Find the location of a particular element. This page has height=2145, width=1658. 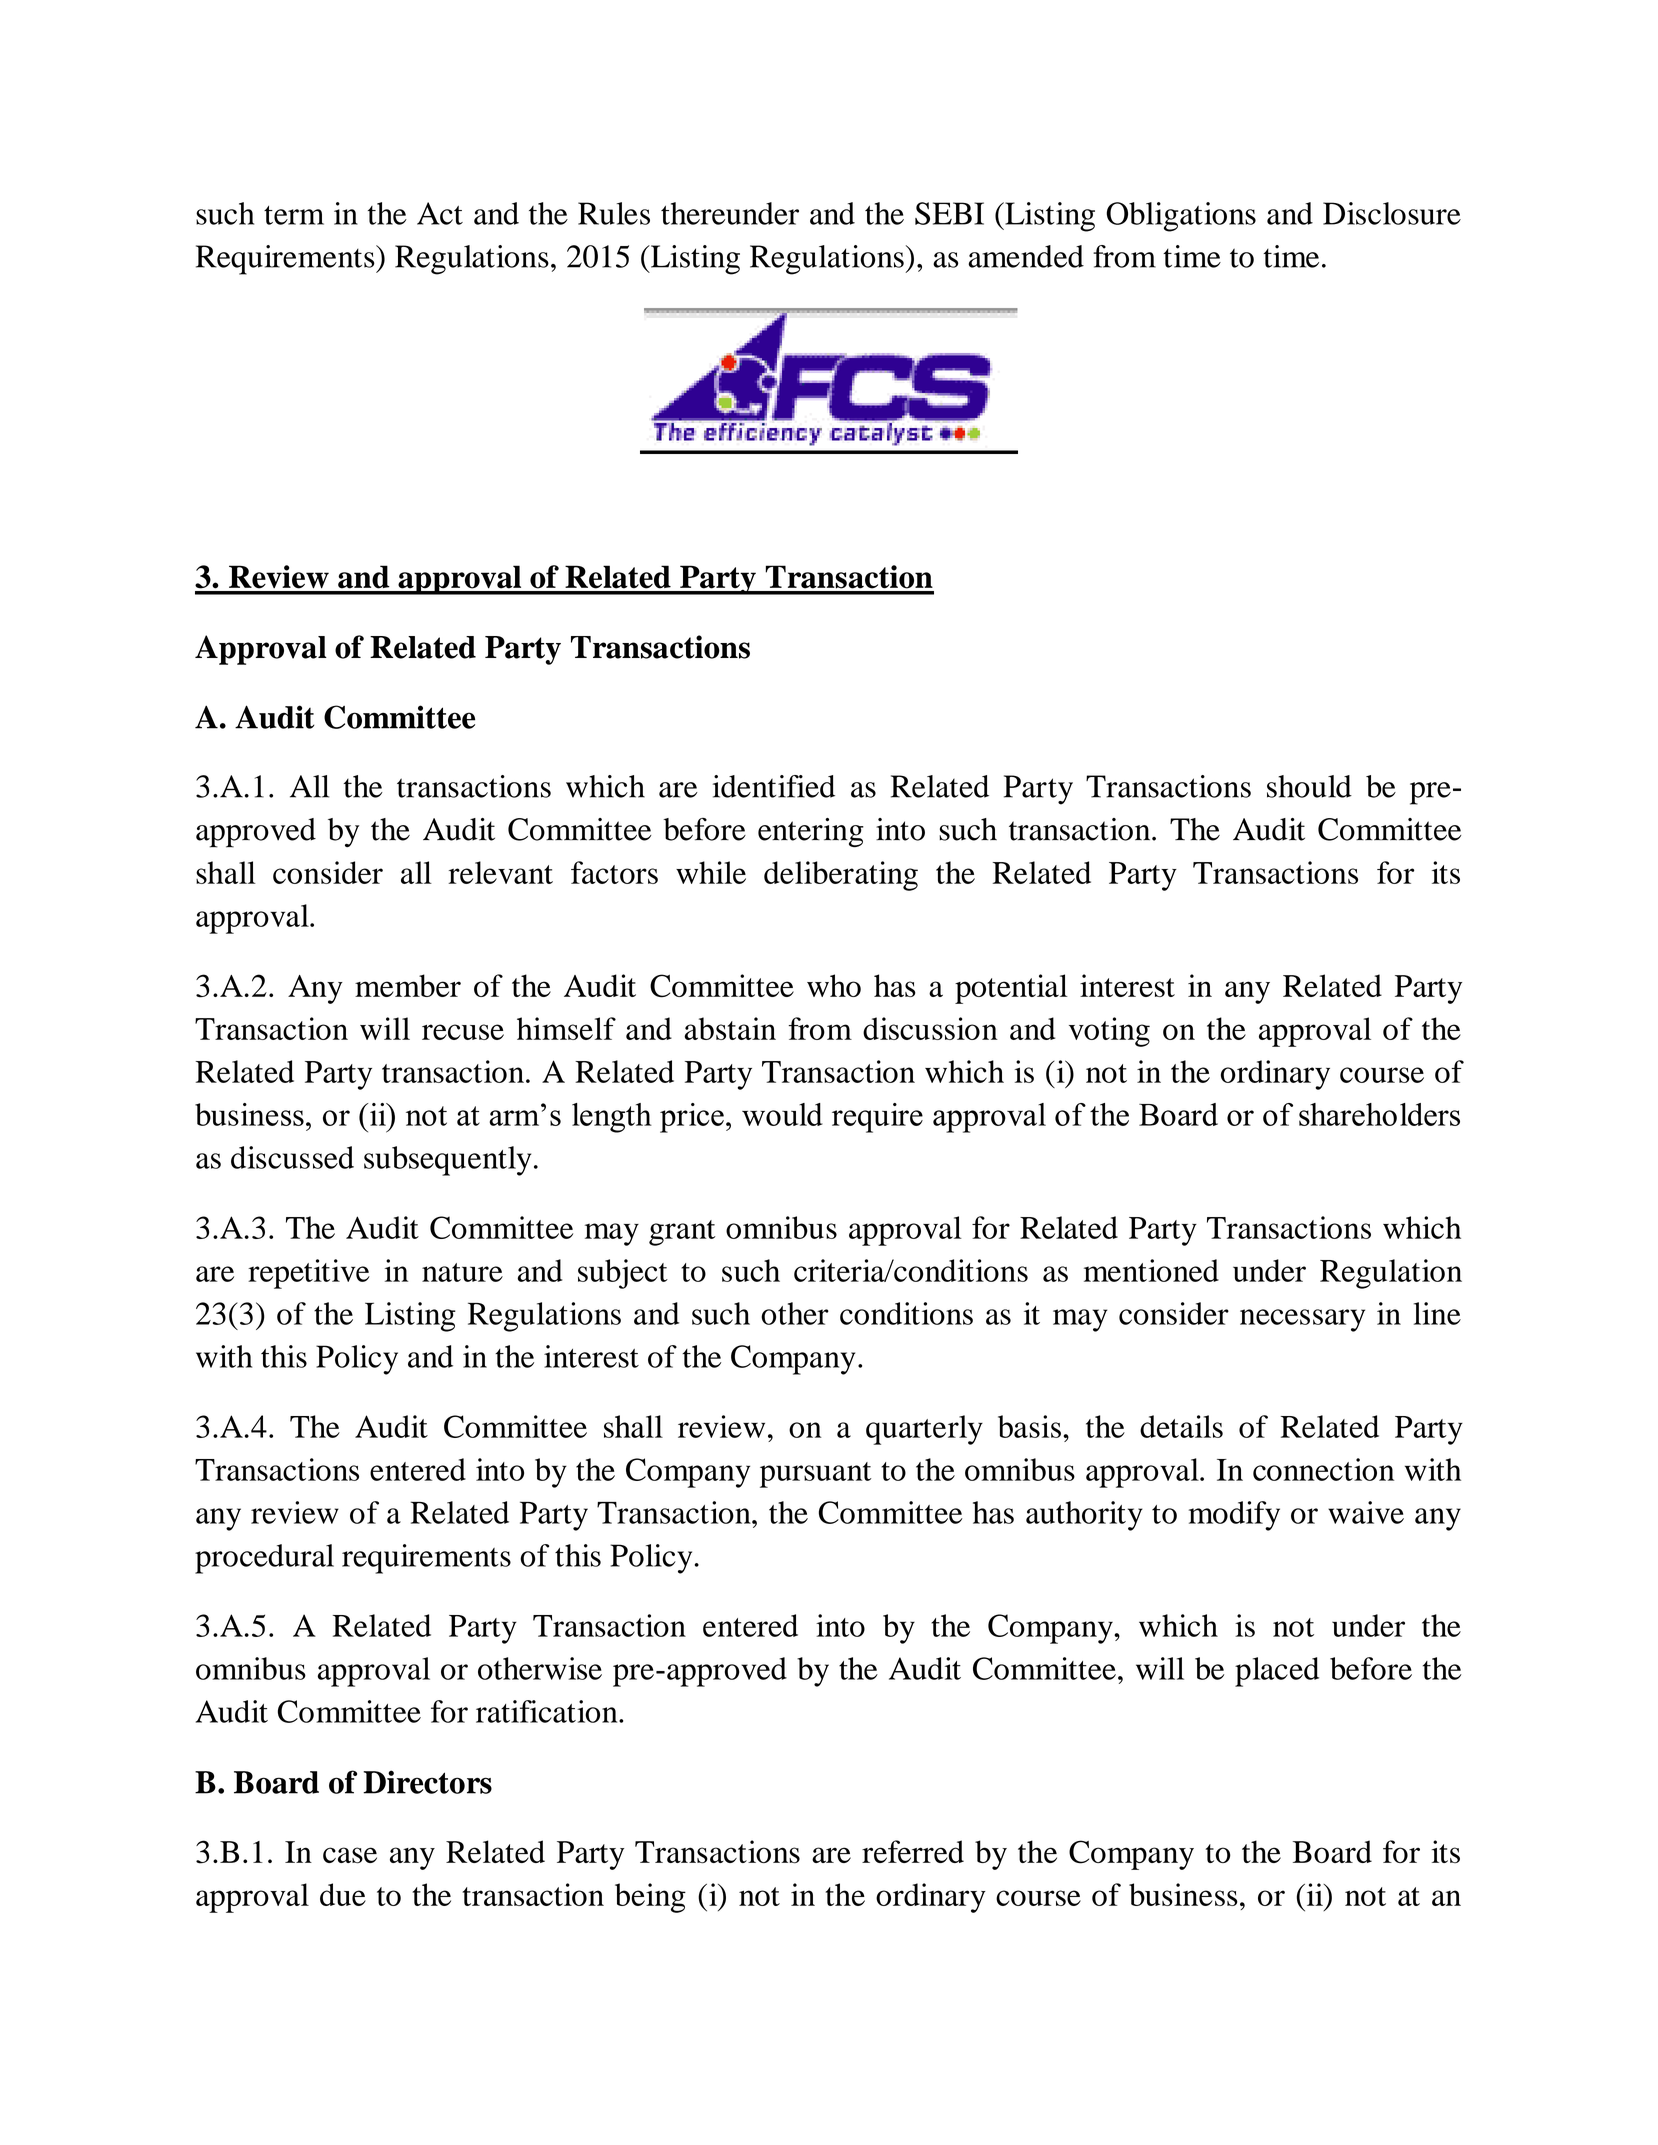

term is located at coordinates (294, 215).
